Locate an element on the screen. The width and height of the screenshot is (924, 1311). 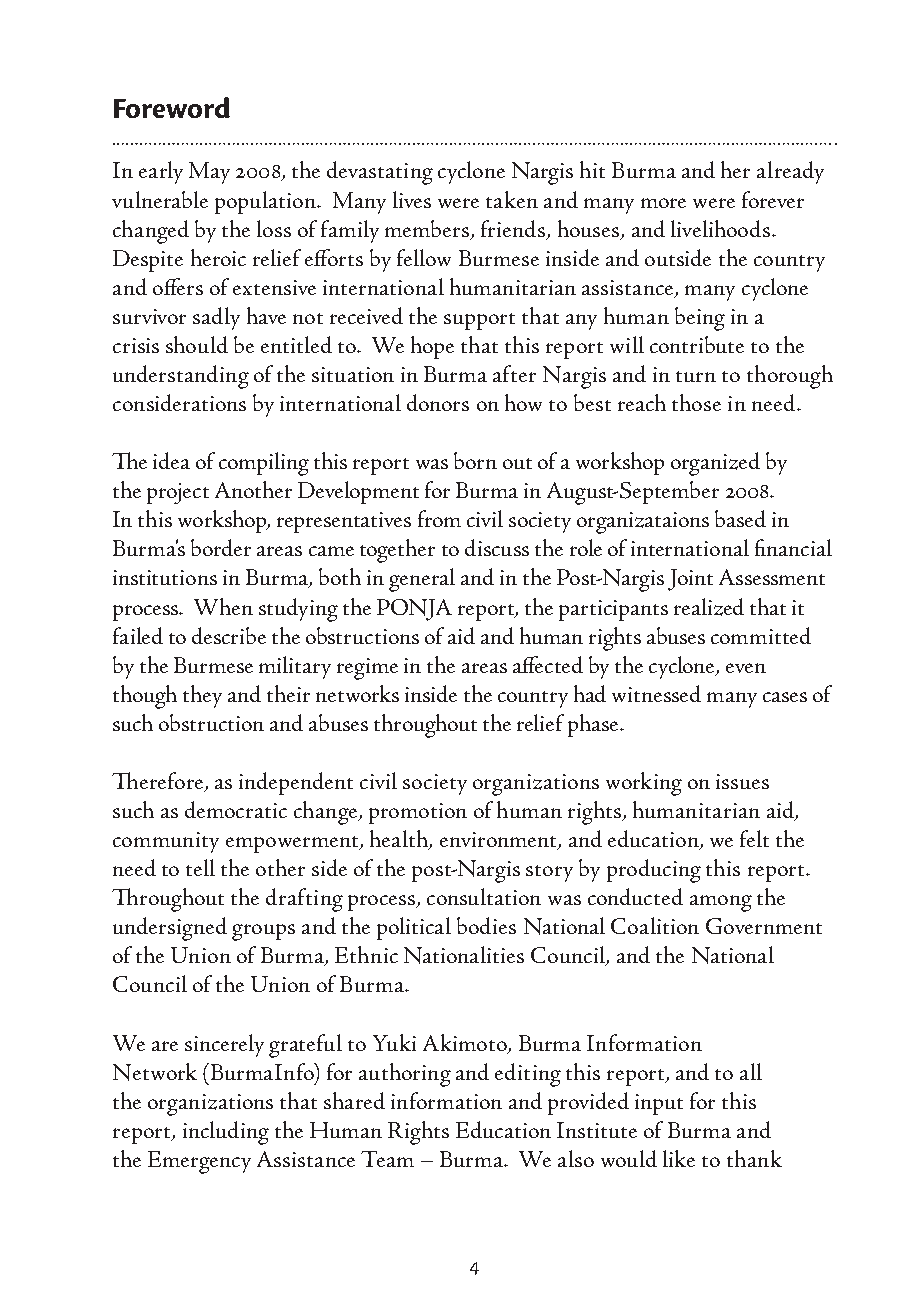
including is located at coordinates (226, 1133).
